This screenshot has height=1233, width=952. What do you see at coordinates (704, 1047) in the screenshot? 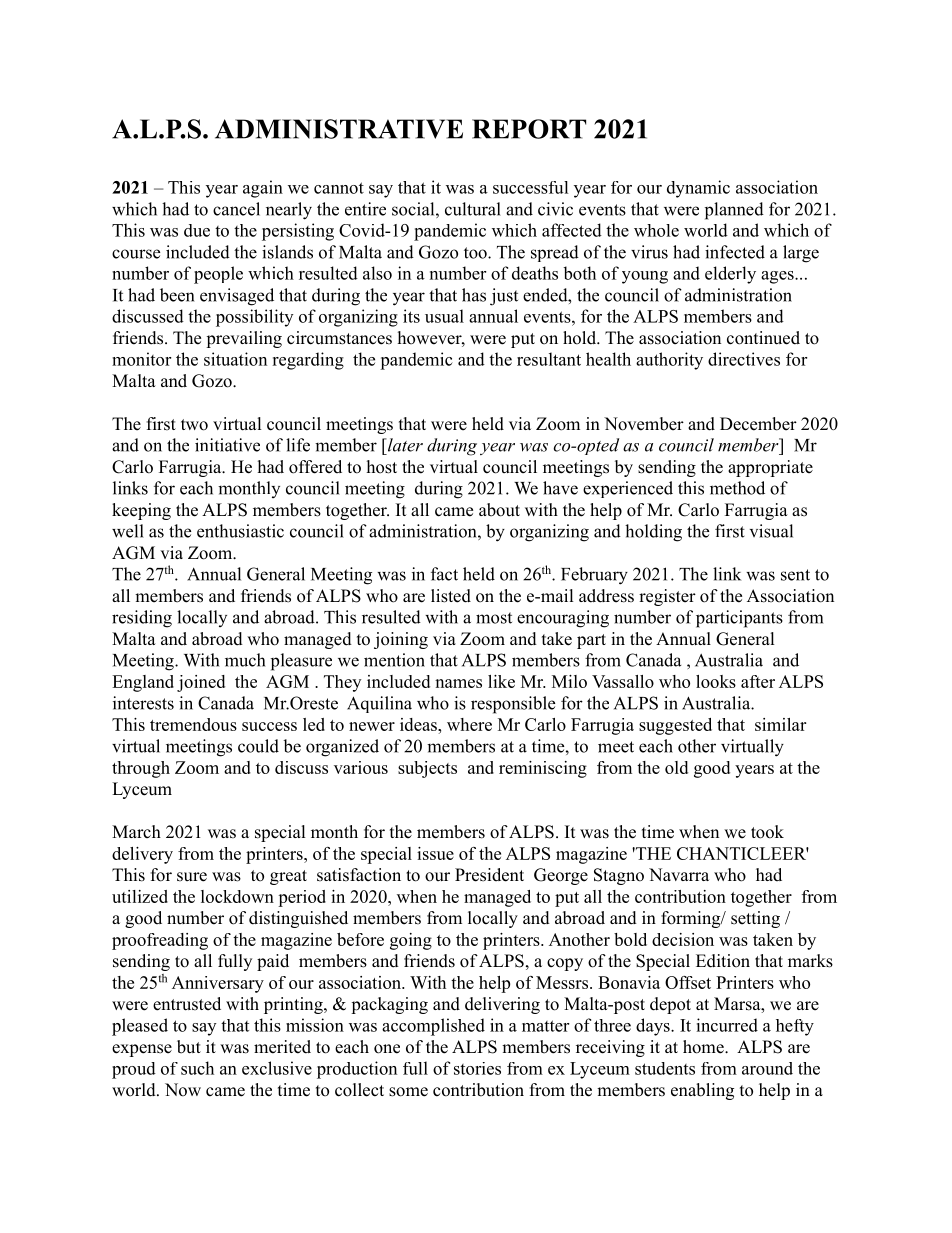
I see `home` at bounding box center [704, 1047].
